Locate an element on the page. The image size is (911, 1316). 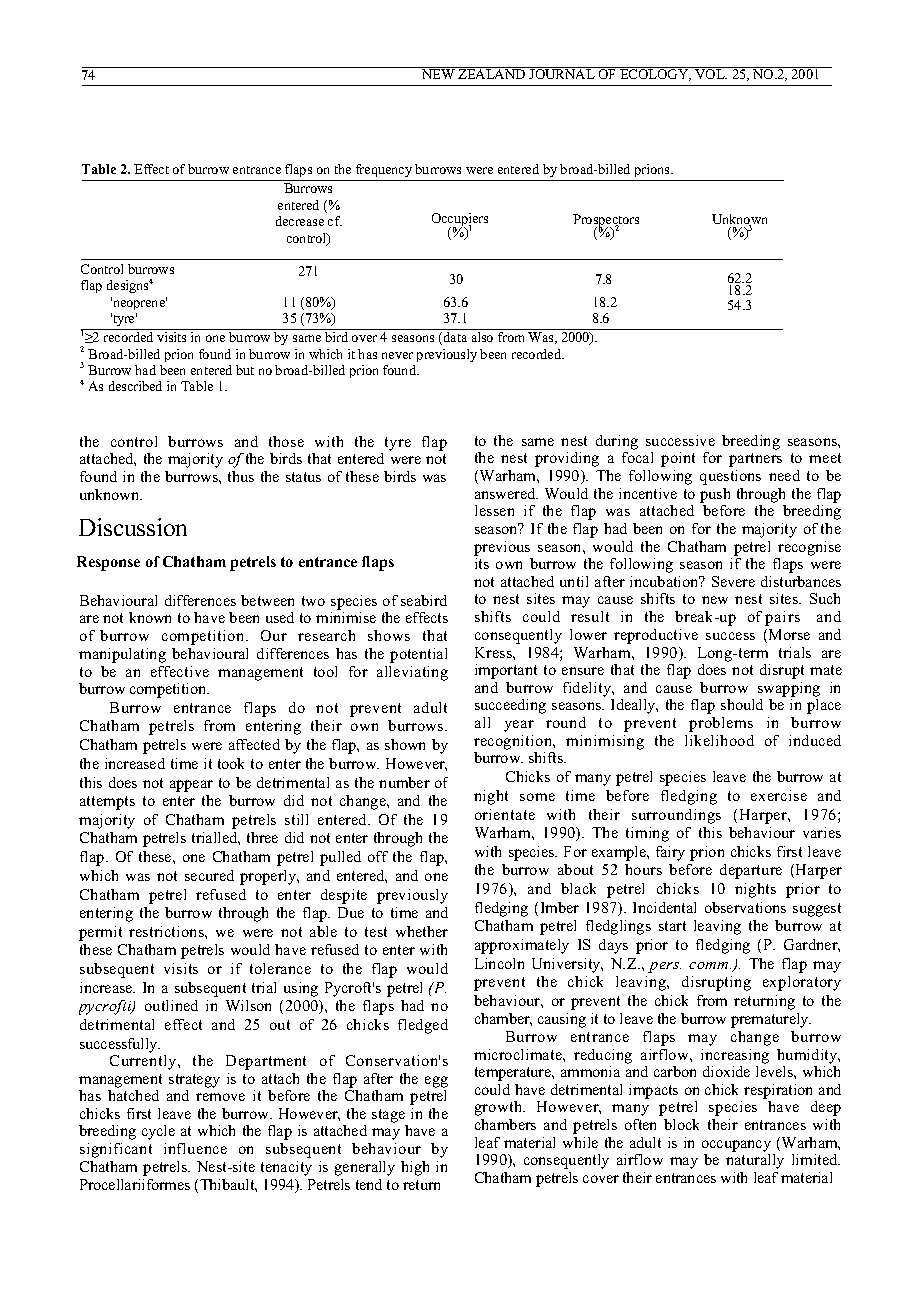
ZEALAND is located at coordinates (492, 73).
